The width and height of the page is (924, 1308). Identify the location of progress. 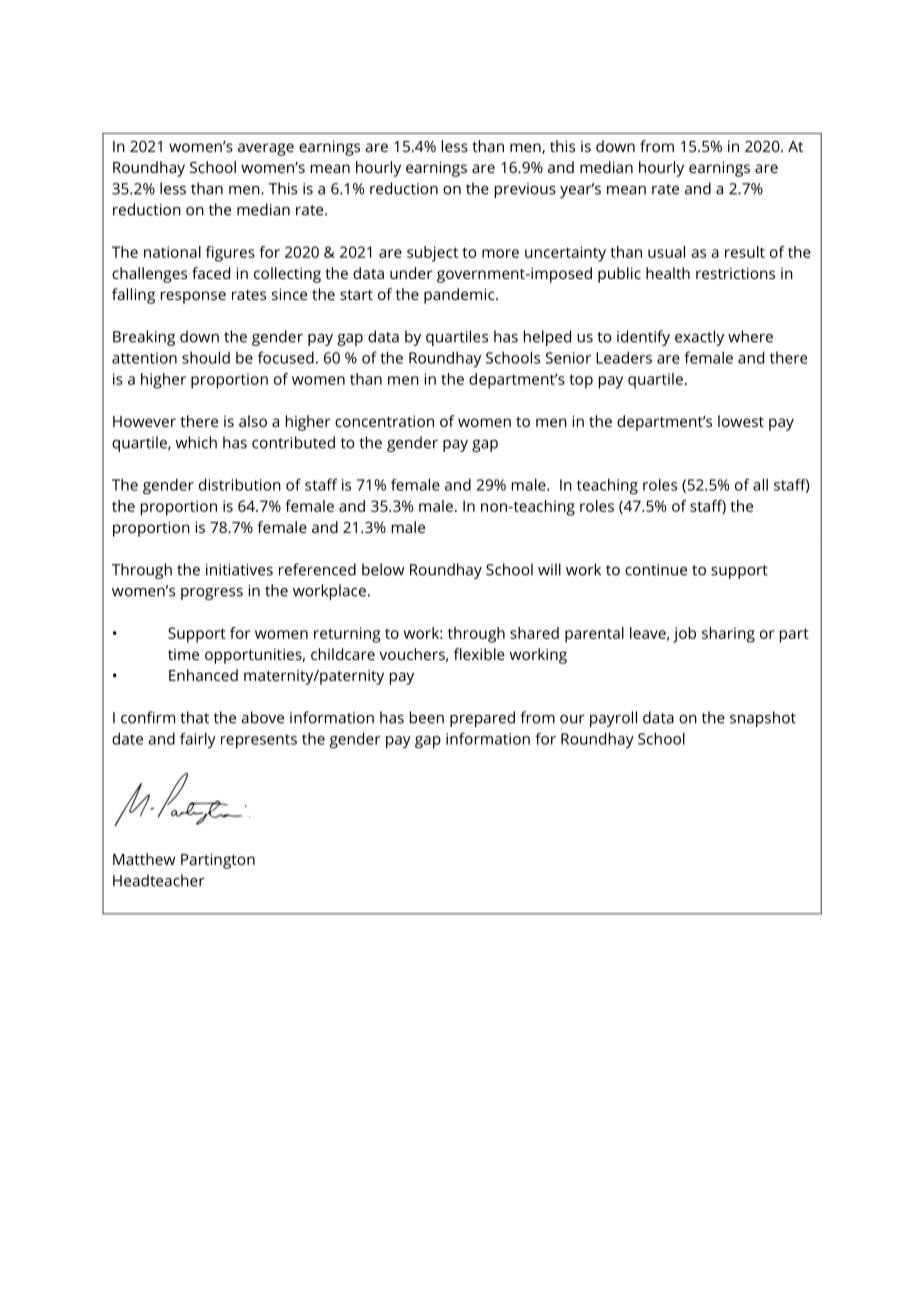
(212, 594).
